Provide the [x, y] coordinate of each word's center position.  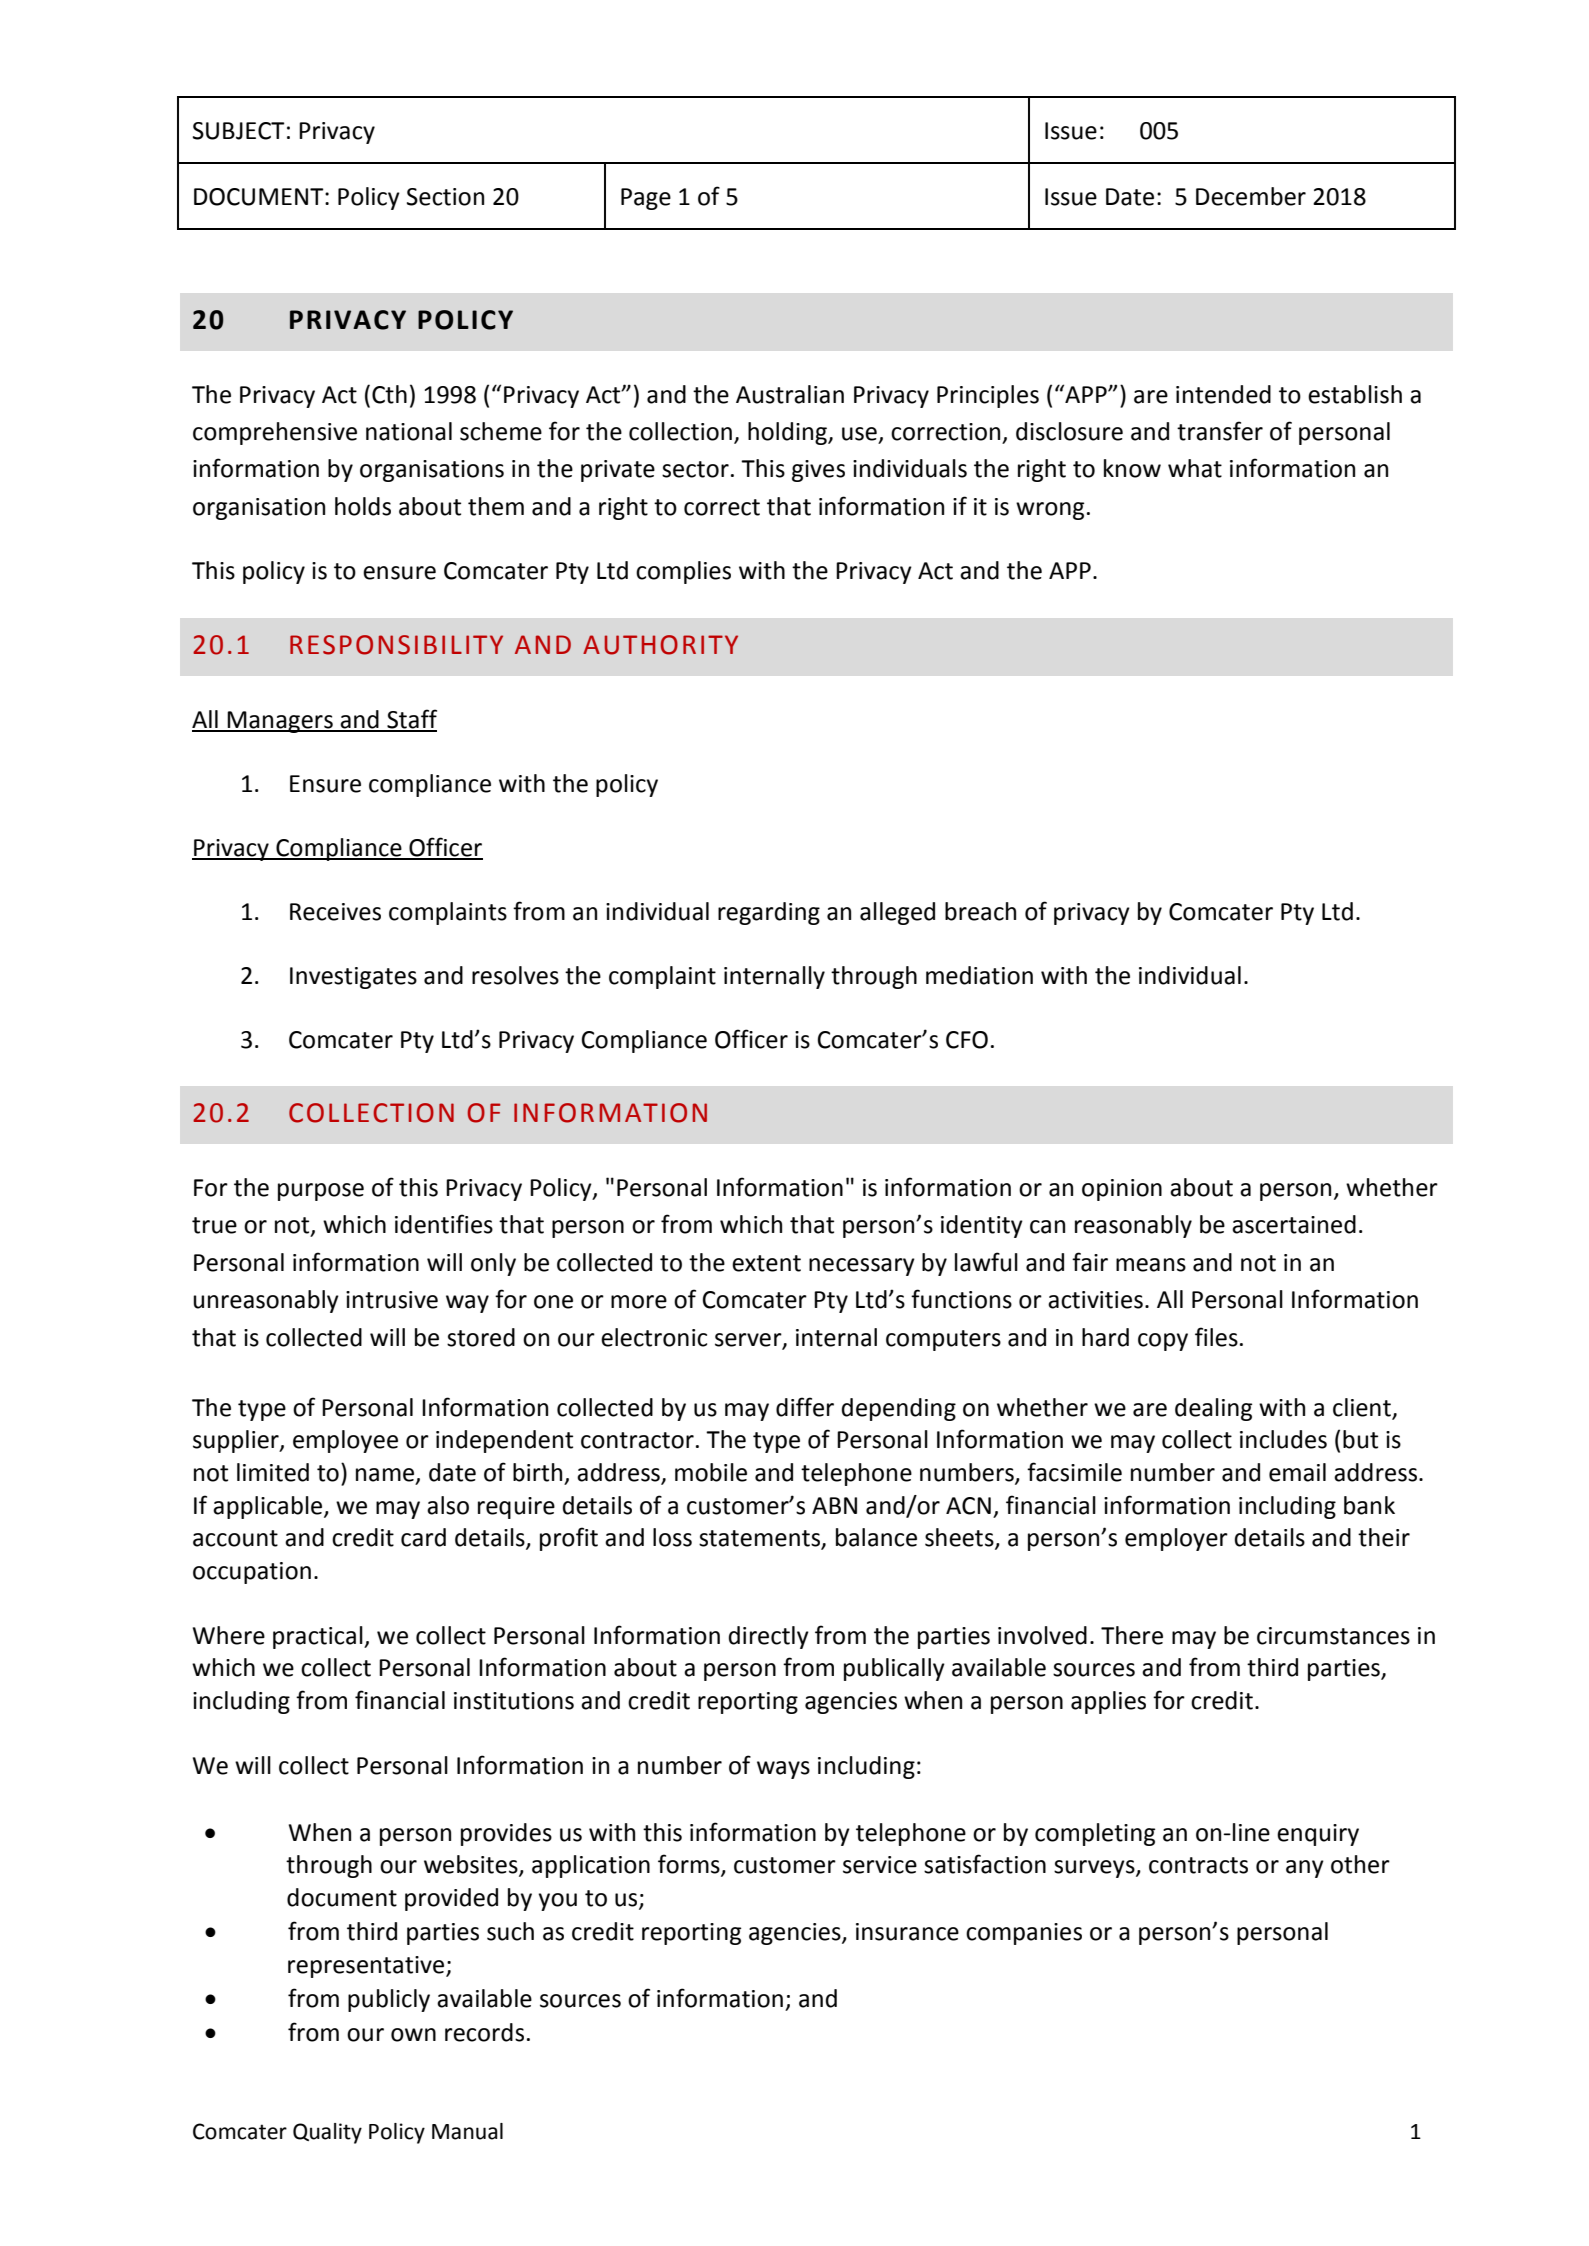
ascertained [1294, 1224]
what [1195, 468]
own [413, 2035]
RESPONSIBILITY [396, 645]
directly [769, 1637]
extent [766, 1263]
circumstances [1333, 1636]
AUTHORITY [660, 645]
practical [319, 1637]
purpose [321, 1192]
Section [445, 197]
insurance [907, 1932]
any [1305, 1869]
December [1251, 196]
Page [646, 199]
